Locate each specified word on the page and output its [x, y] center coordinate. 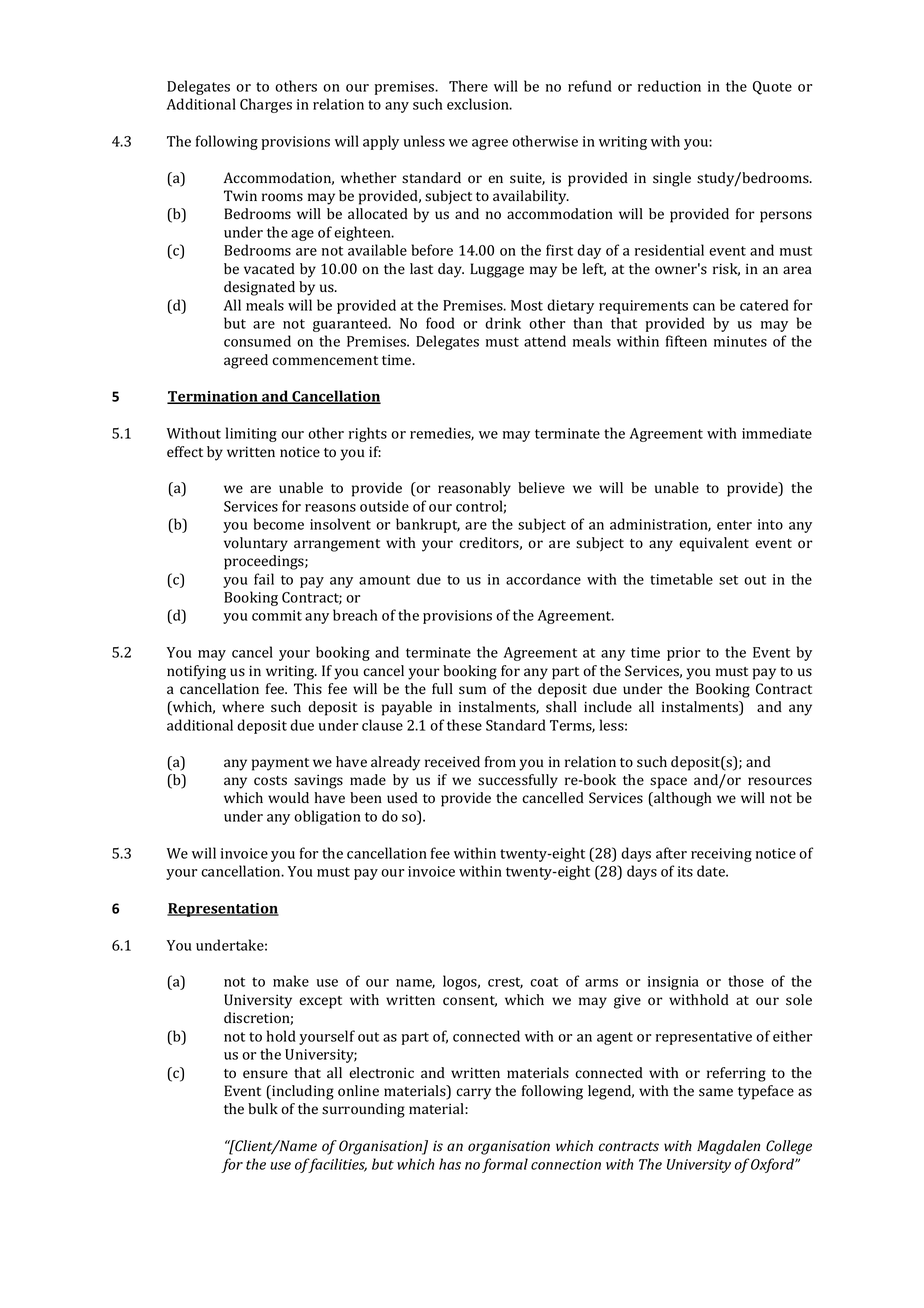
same [716, 1092]
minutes [740, 341]
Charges [266, 105]
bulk [263, 1109]
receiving [721, 855]
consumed [257, 341]
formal [505, 1165]
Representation [223, 910]
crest [505, 983]
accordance [543, 579]
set [728, 580]
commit [277, 615]
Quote [772, 88]
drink [503, 323]
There [468, 86]
